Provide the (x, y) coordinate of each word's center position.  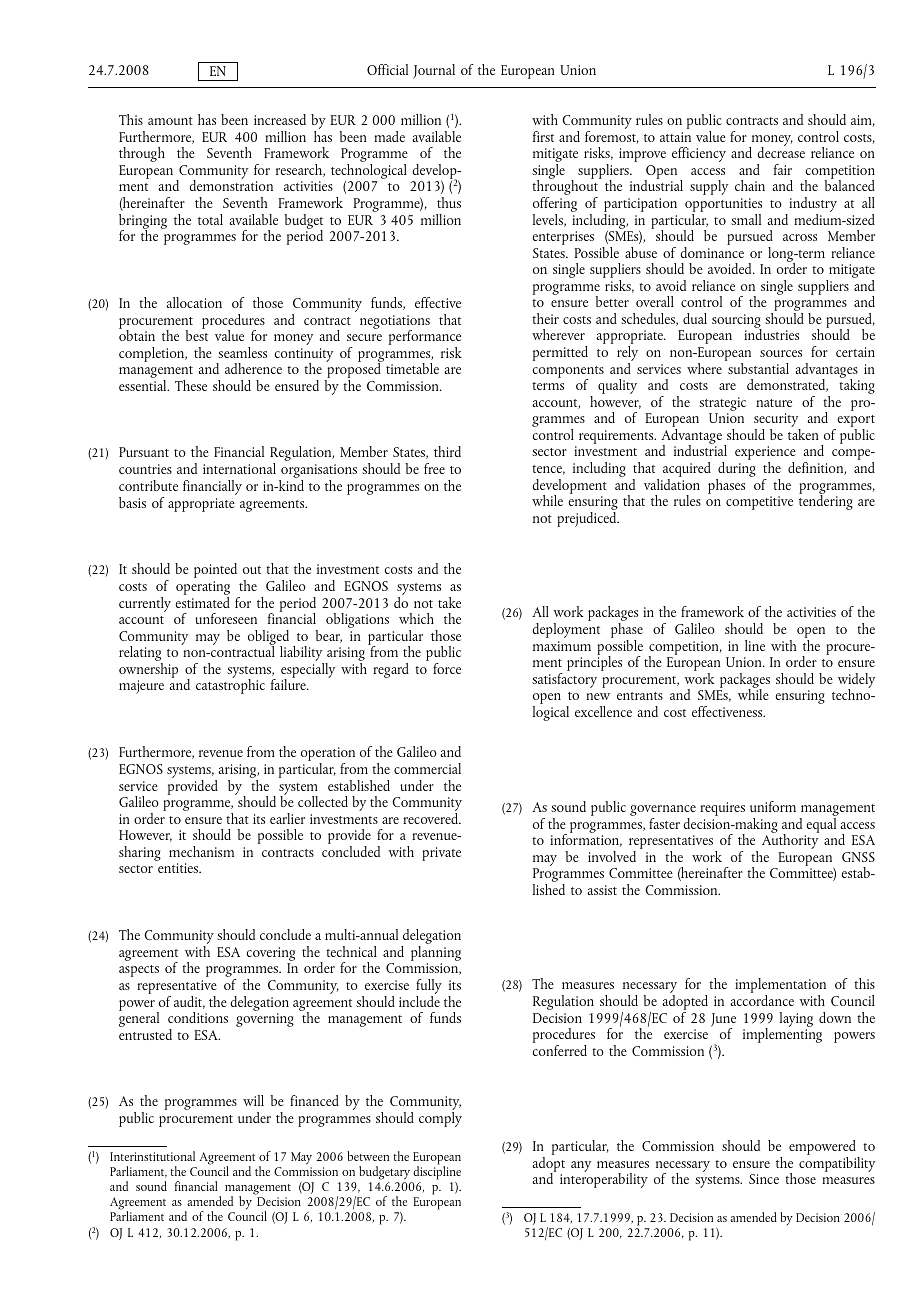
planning (436, 955)
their (545, 318)
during (736, 471)
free (434, 468)
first (543, 136)
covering (270, 955)
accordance (762, 1000)
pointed (215, 570)
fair (783, 169)
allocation (194, 302)
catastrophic (230, 685)
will (253, 1100)
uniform (773, 806)
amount (170, 121)
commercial (427, 768)
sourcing (737, 322)
